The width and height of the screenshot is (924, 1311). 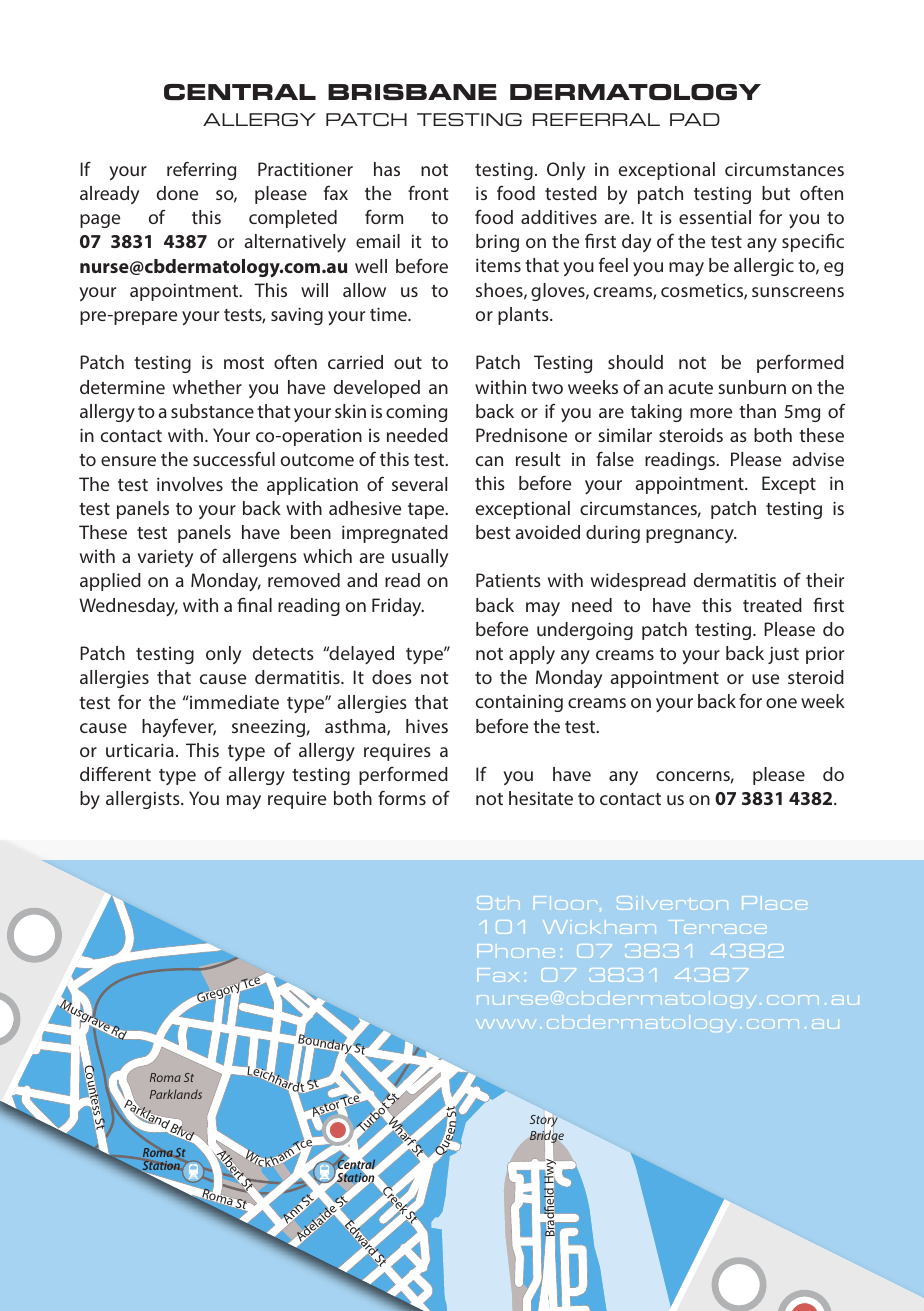 I want to click on coming, so click(x=416, y=413).
